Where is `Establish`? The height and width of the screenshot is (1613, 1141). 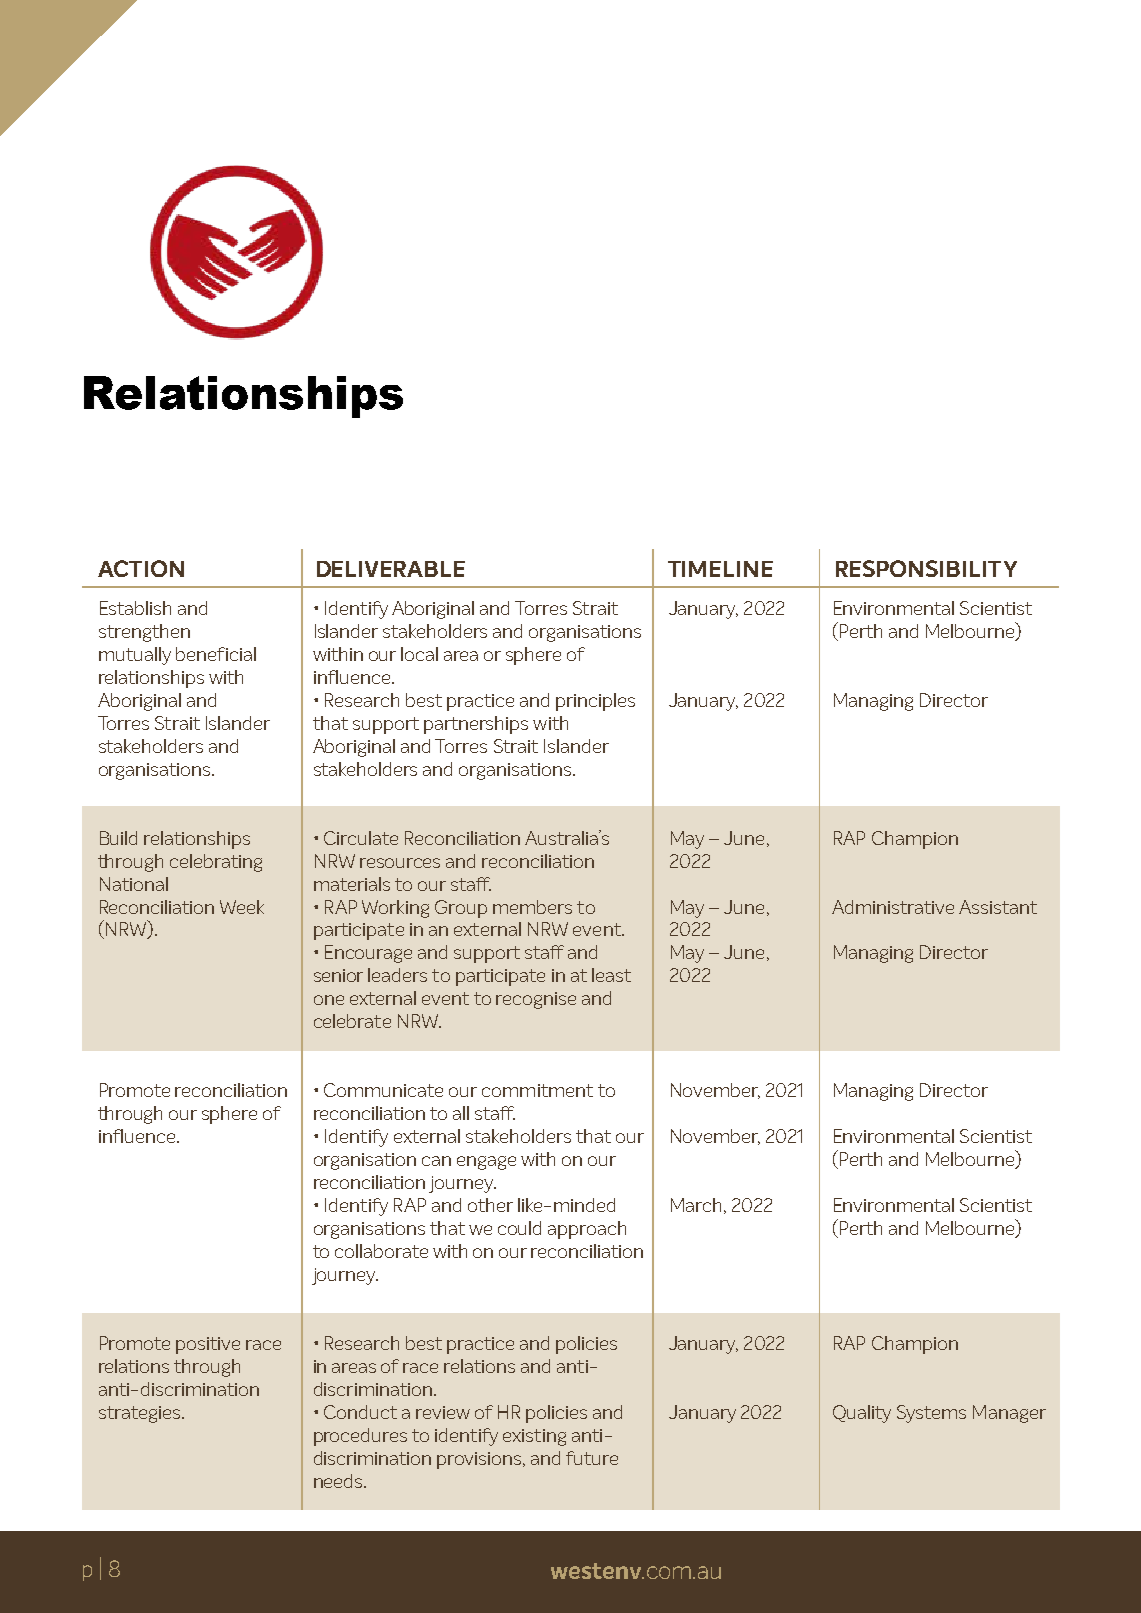 Establish is located at coordinates (135, 608).
